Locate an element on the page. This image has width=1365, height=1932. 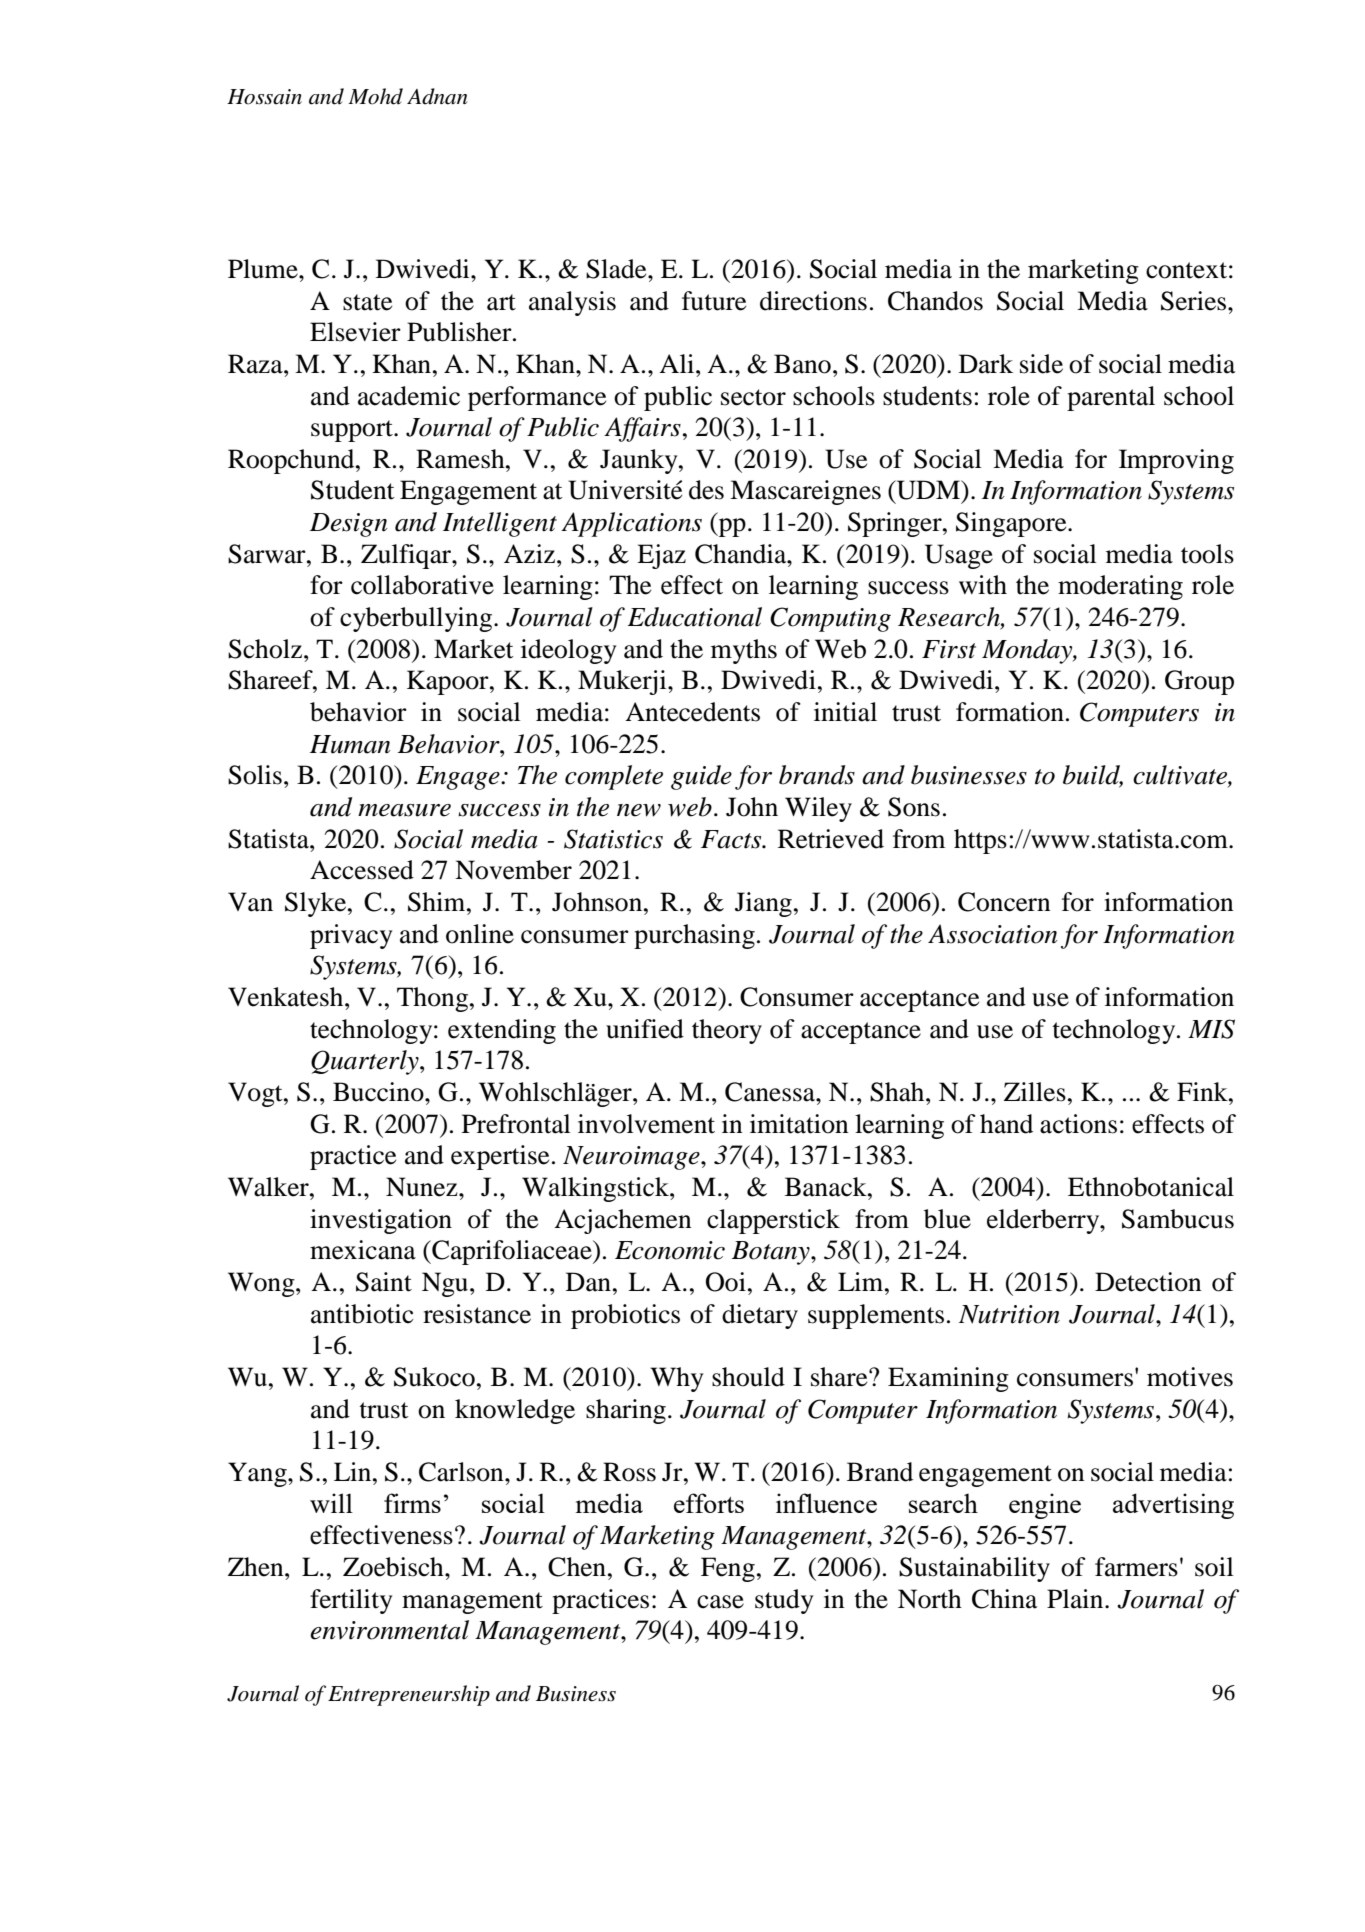
Plain is located at coordinates (1076, 1599).
